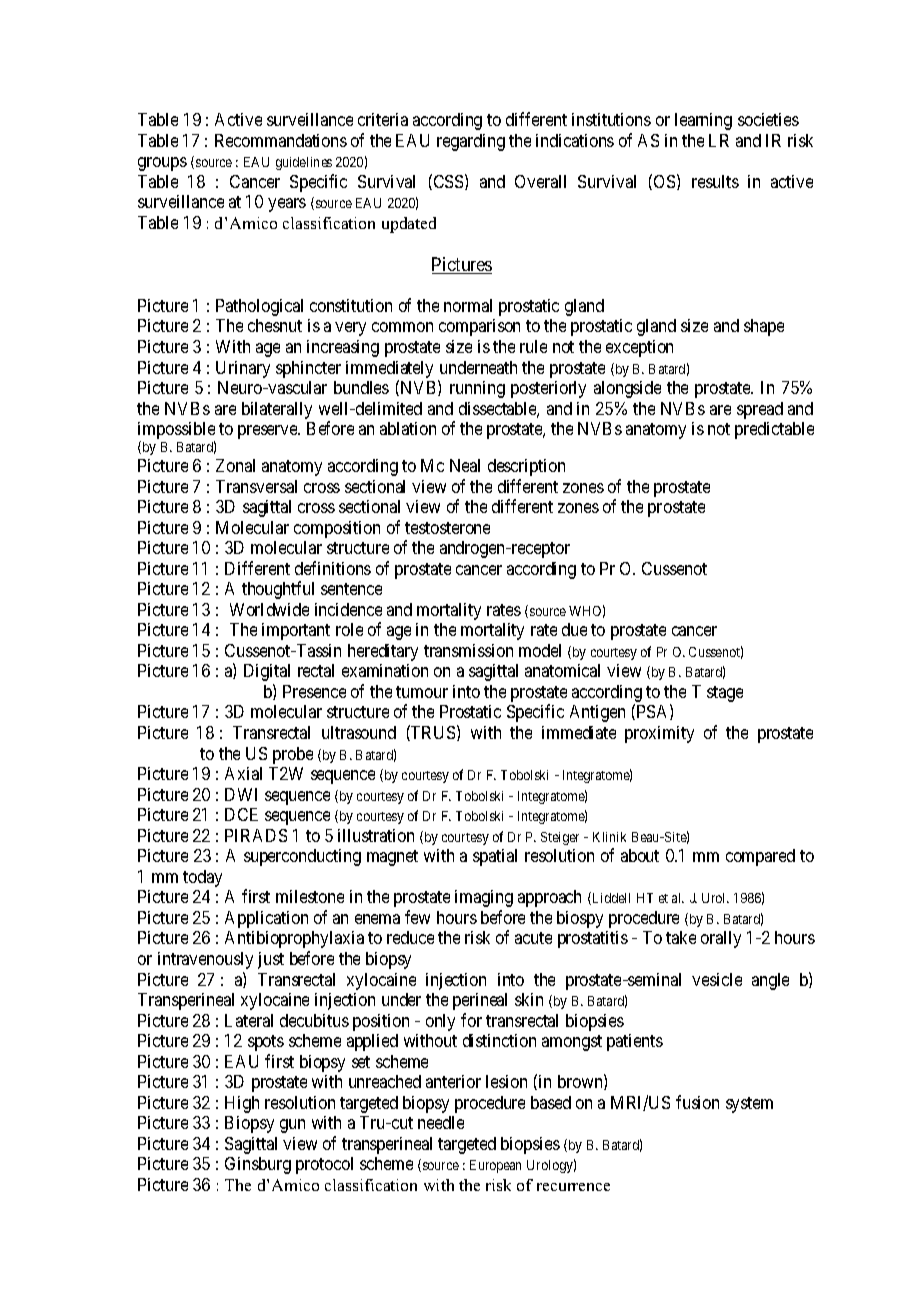 The image size is (924, 1308). What do you see at coordinates (495, 1166) in the document?
I see `European` at bounding box center [495, 1166].
